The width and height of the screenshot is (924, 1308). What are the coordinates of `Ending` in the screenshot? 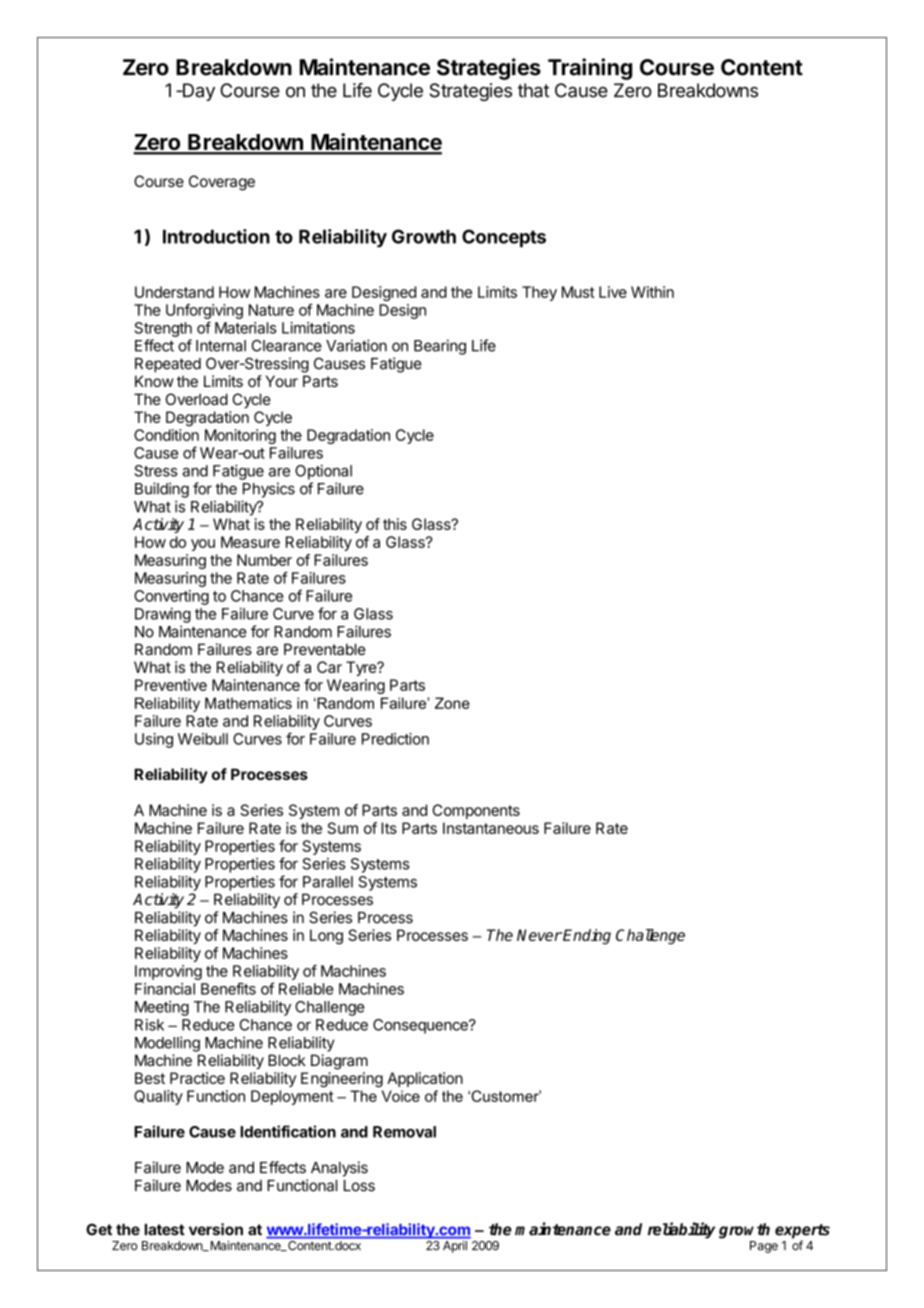 It's located at (587, 936).
